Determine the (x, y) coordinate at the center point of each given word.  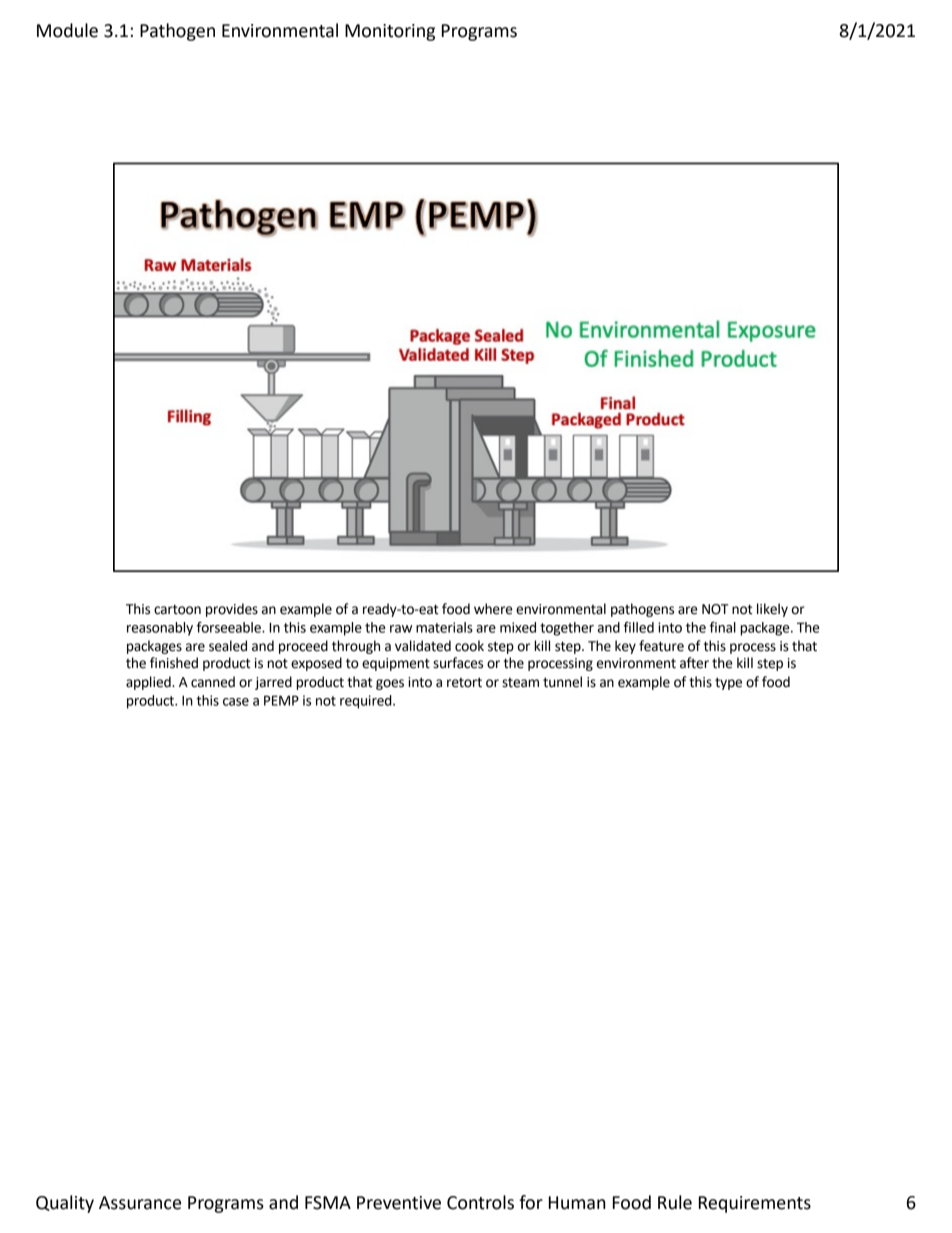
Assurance (140, 1203)
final (723, 627)
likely (772, 610)
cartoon (177, 609)
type (728, 683)
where (493, 609)
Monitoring (390, 32)
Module (67, 30)
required (367, 702)
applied (149, 683)
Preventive (399, 1203)
